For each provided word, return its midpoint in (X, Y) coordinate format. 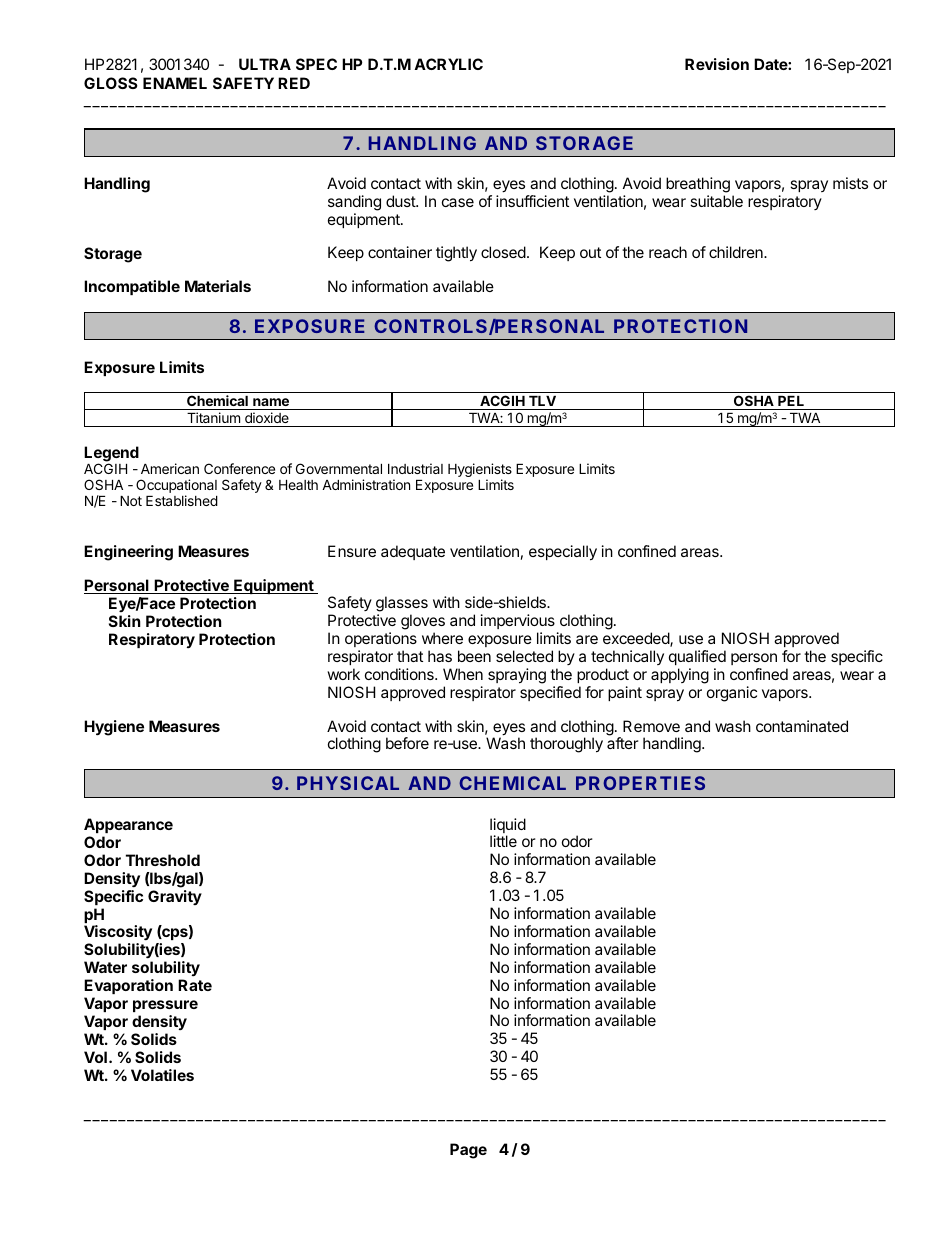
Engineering (128, 553)
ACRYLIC (448, 64)
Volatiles (162, 1075)
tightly (456, 254)
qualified (697, 657)
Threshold (163, 860)
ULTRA (265, 64)
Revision (717, 64)
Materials (218, 286)
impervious (518, 623)
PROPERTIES (640, 783)
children (737, 252)
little (503, 841)
